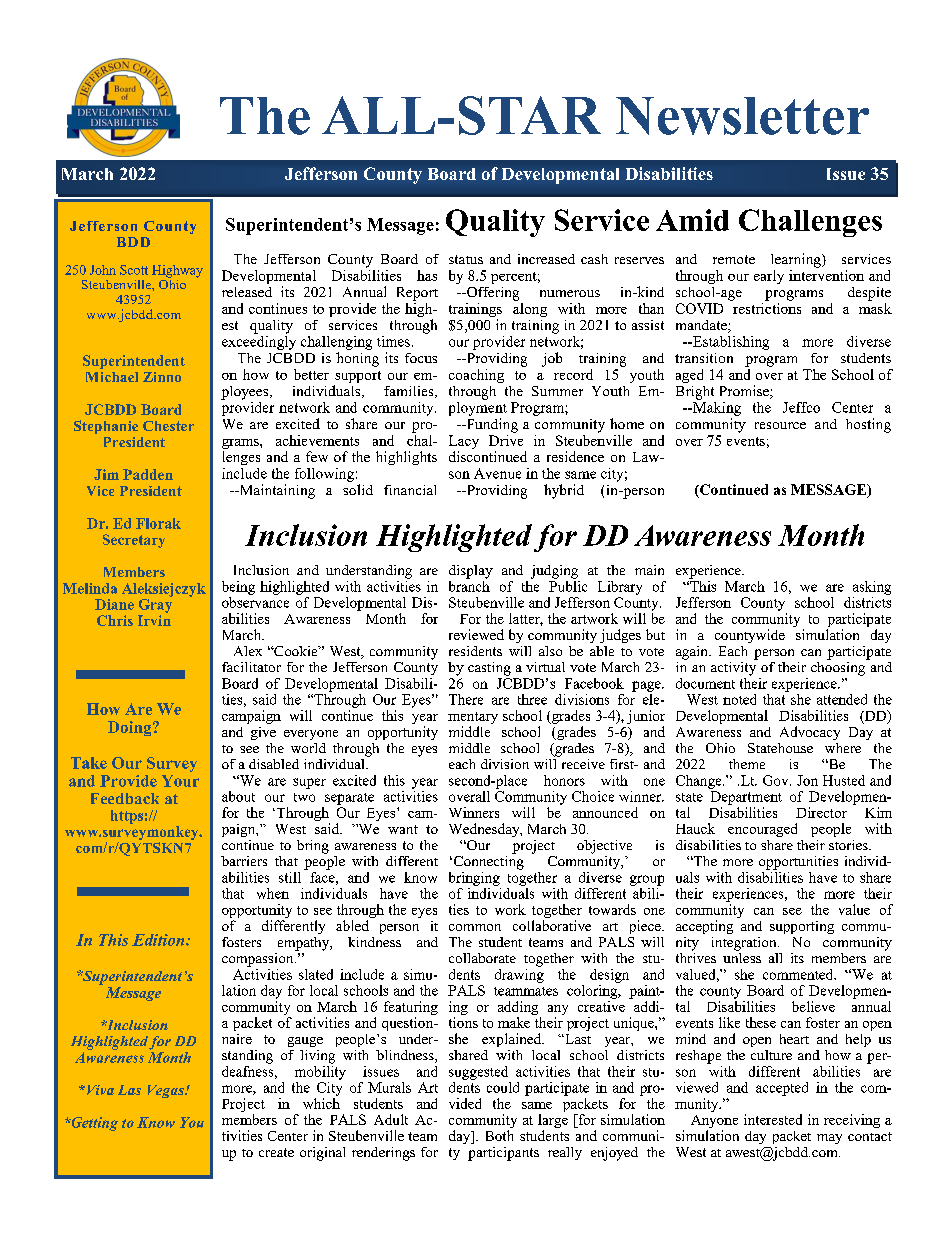 This screenshot has width=952, height=1233. Describe the element at coordinates (134, 270) in the screenshot. I see `Scott` at that location.
